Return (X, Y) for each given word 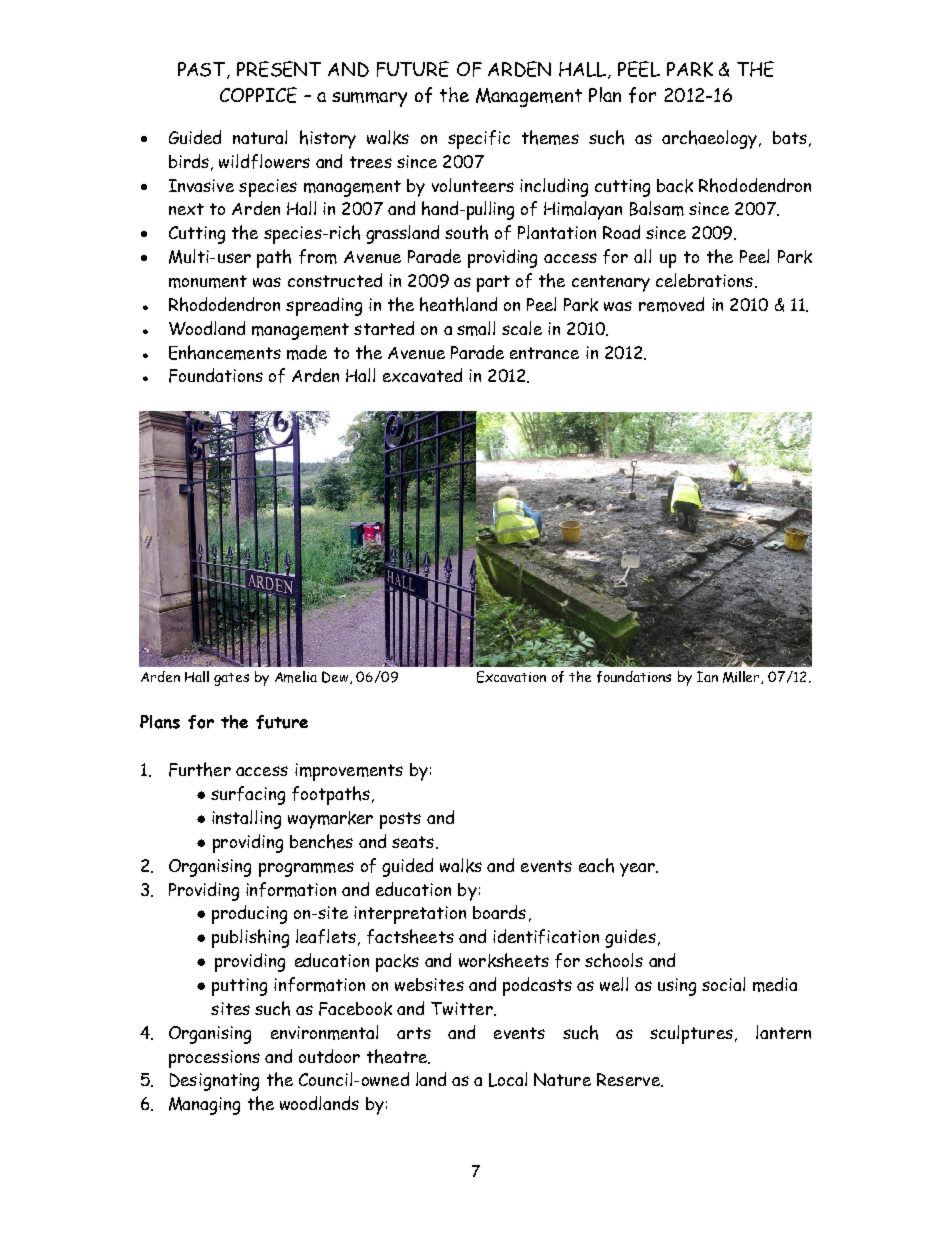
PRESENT (279, 69)
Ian (707, 676)
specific (479, 139)
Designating (214, 1082)
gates (231, 679)
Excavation (511, 677)
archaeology (709, 139)
